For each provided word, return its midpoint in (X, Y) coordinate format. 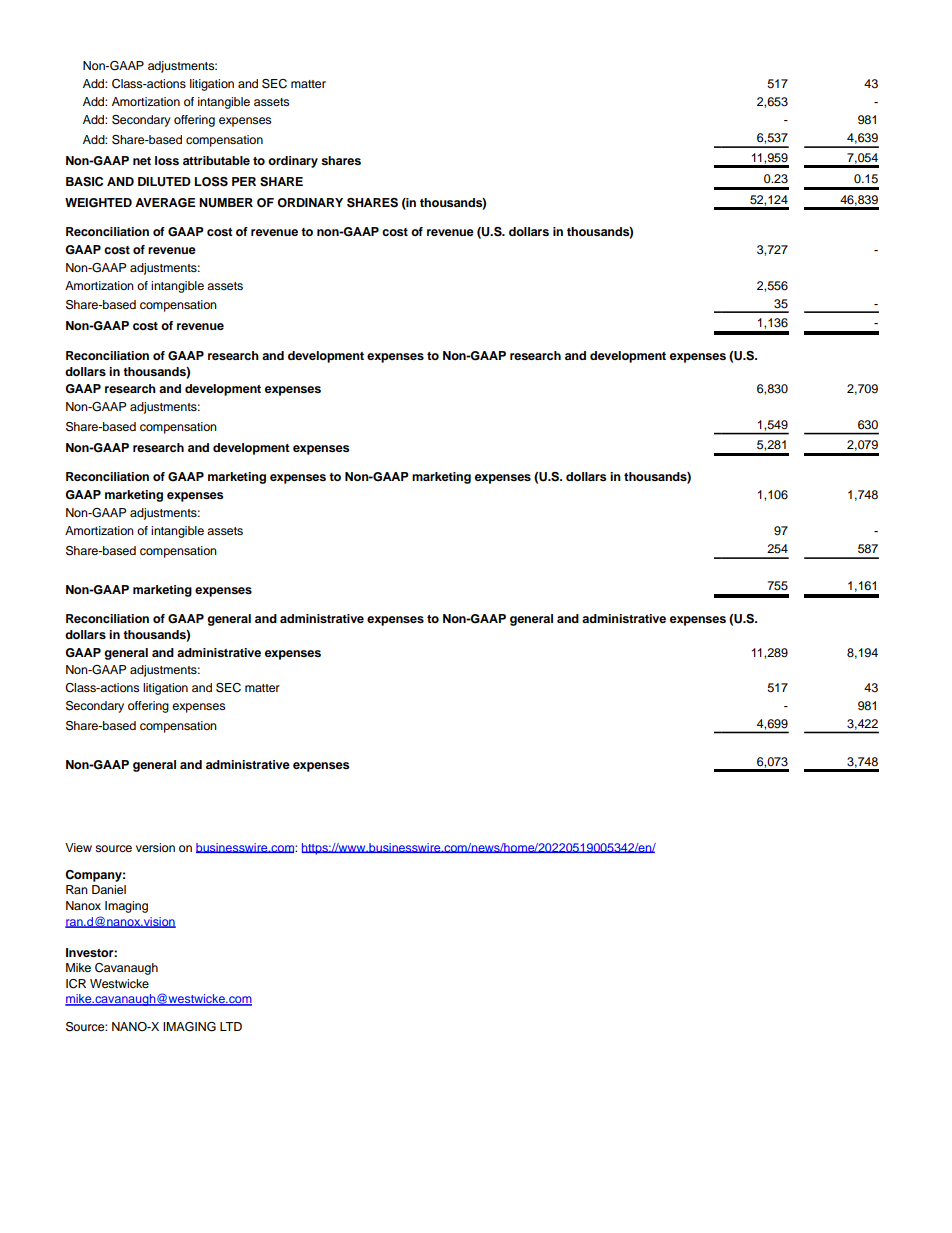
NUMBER (226, 203)
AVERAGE (165, 203)
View (78, 847)
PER (244, 181)
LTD (231, 1026)
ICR (76, 984)
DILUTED (164, 182)
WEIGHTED (98, 203)
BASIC (84, 182)
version (155, 847)
